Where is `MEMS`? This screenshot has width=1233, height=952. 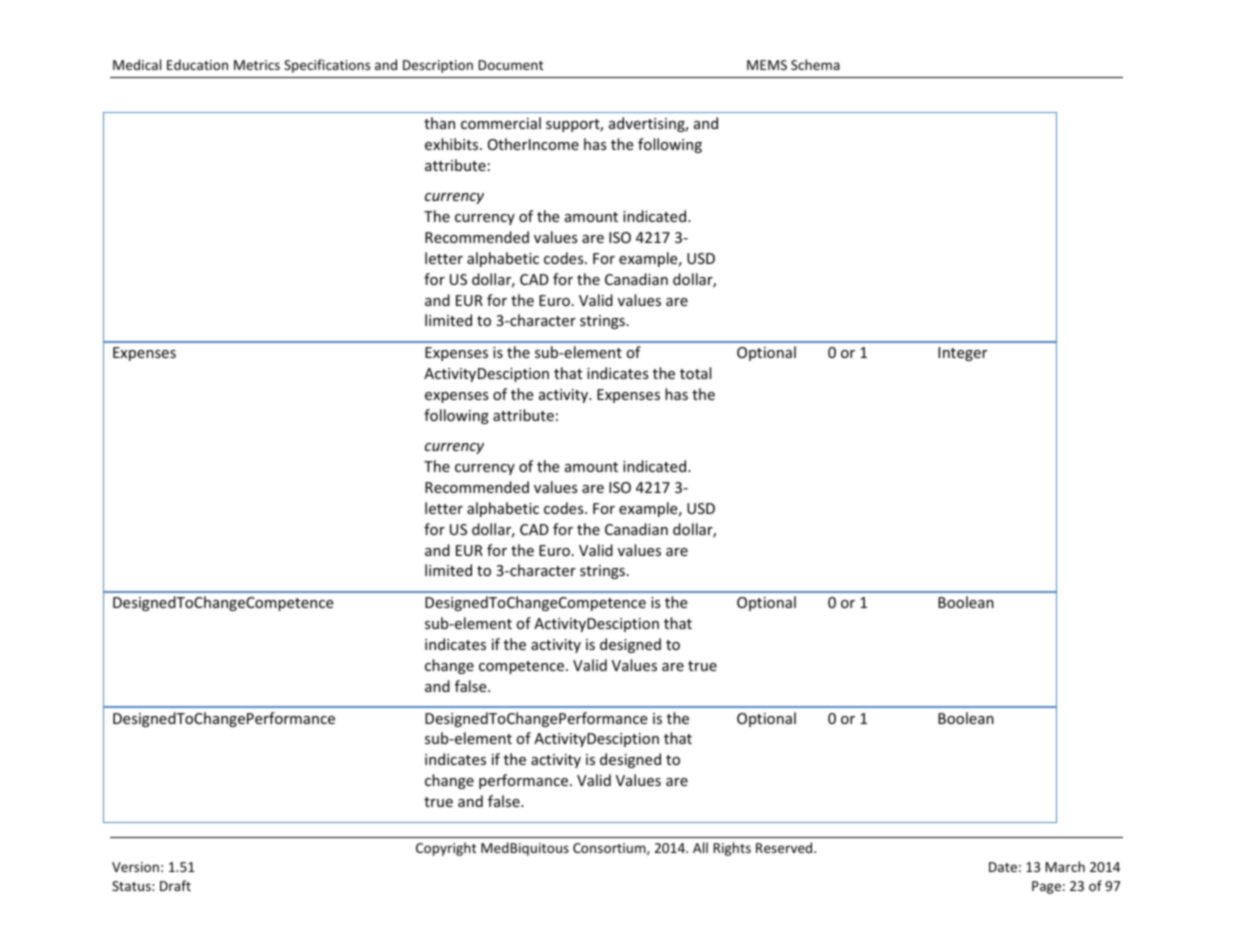 MEMS is located at coordinates (767, 65).
